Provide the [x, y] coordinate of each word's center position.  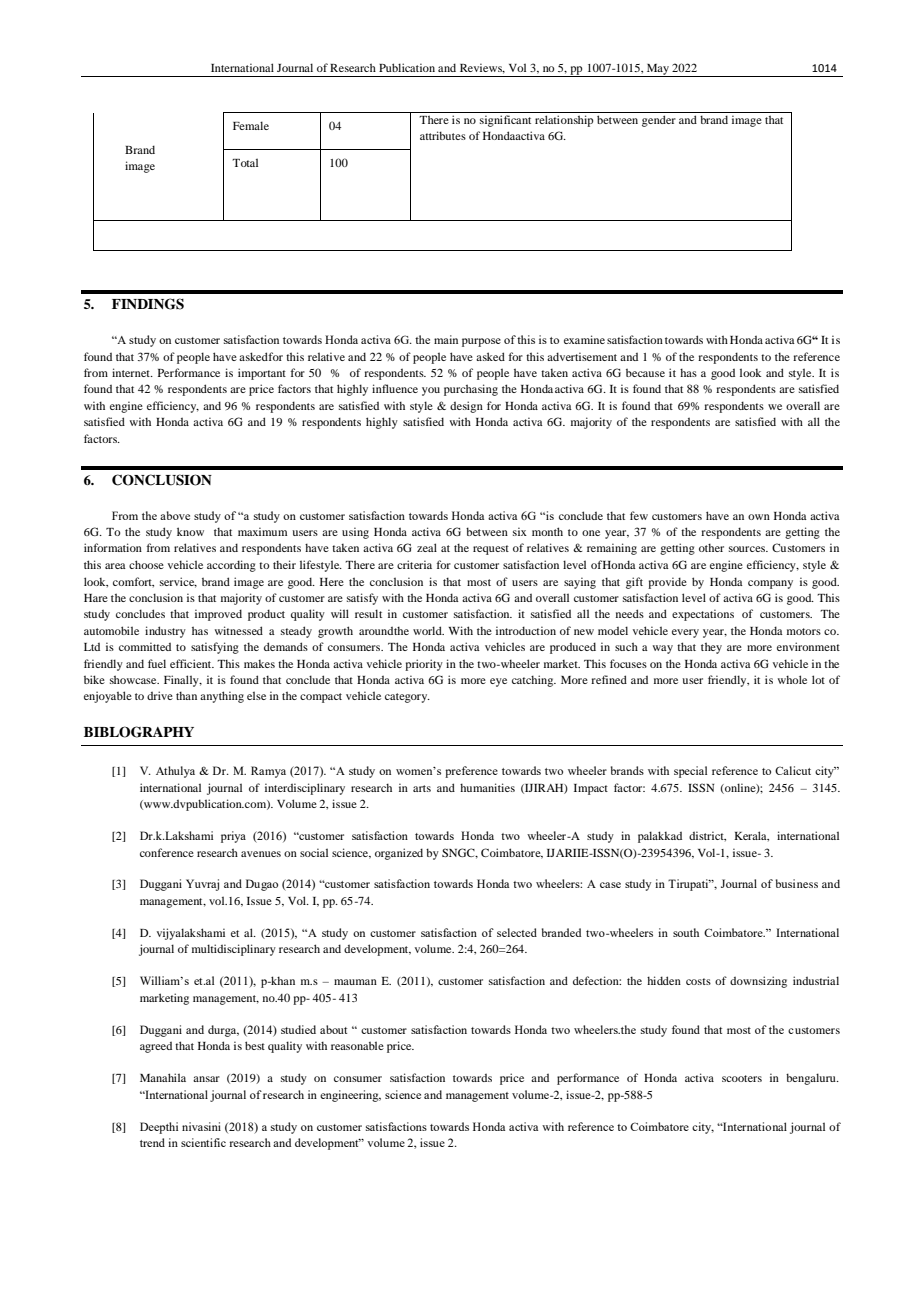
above [175, 515]
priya [233, 837]
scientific [203, 1142]
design [466, 407]
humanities [487, 787]
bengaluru [812, 1079]
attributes [443, 135]
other [711, 547]
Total [245, 162]
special [690, 772]
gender [659, 121]
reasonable [357, 1045]
